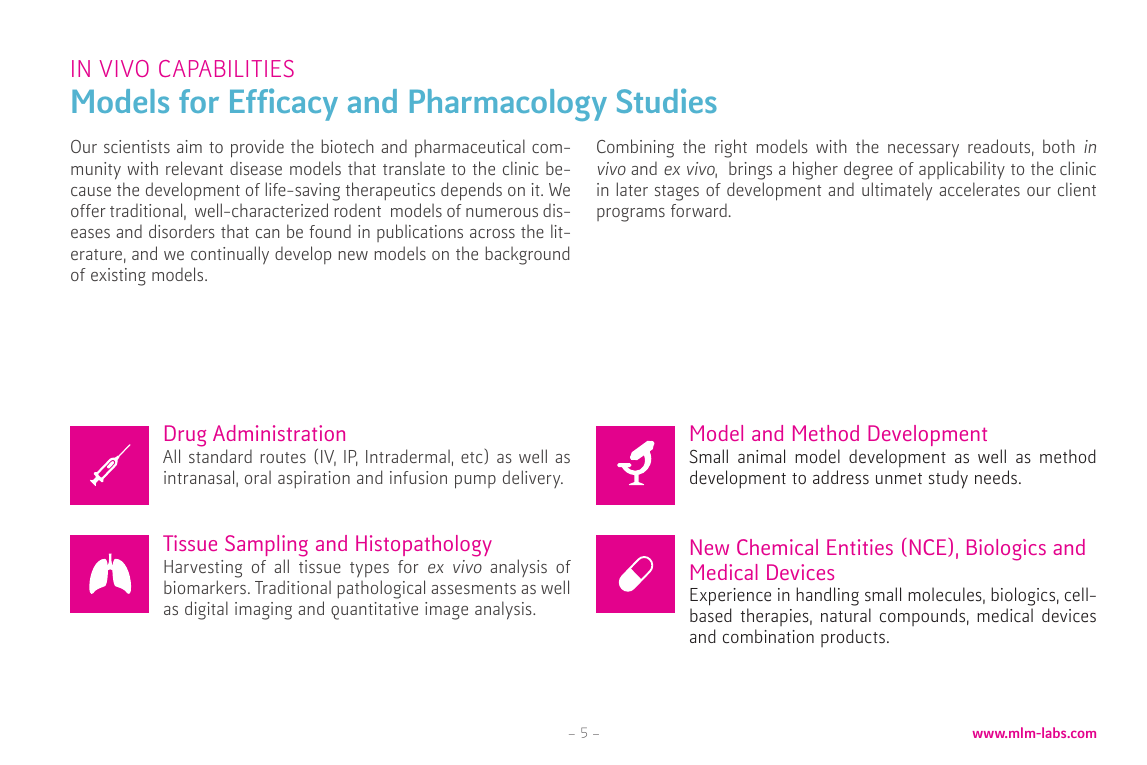 The height and width of the page is (765, 1147). Describe the element at coordinates (923, 151) in the page. I see `necessary` at that location.
